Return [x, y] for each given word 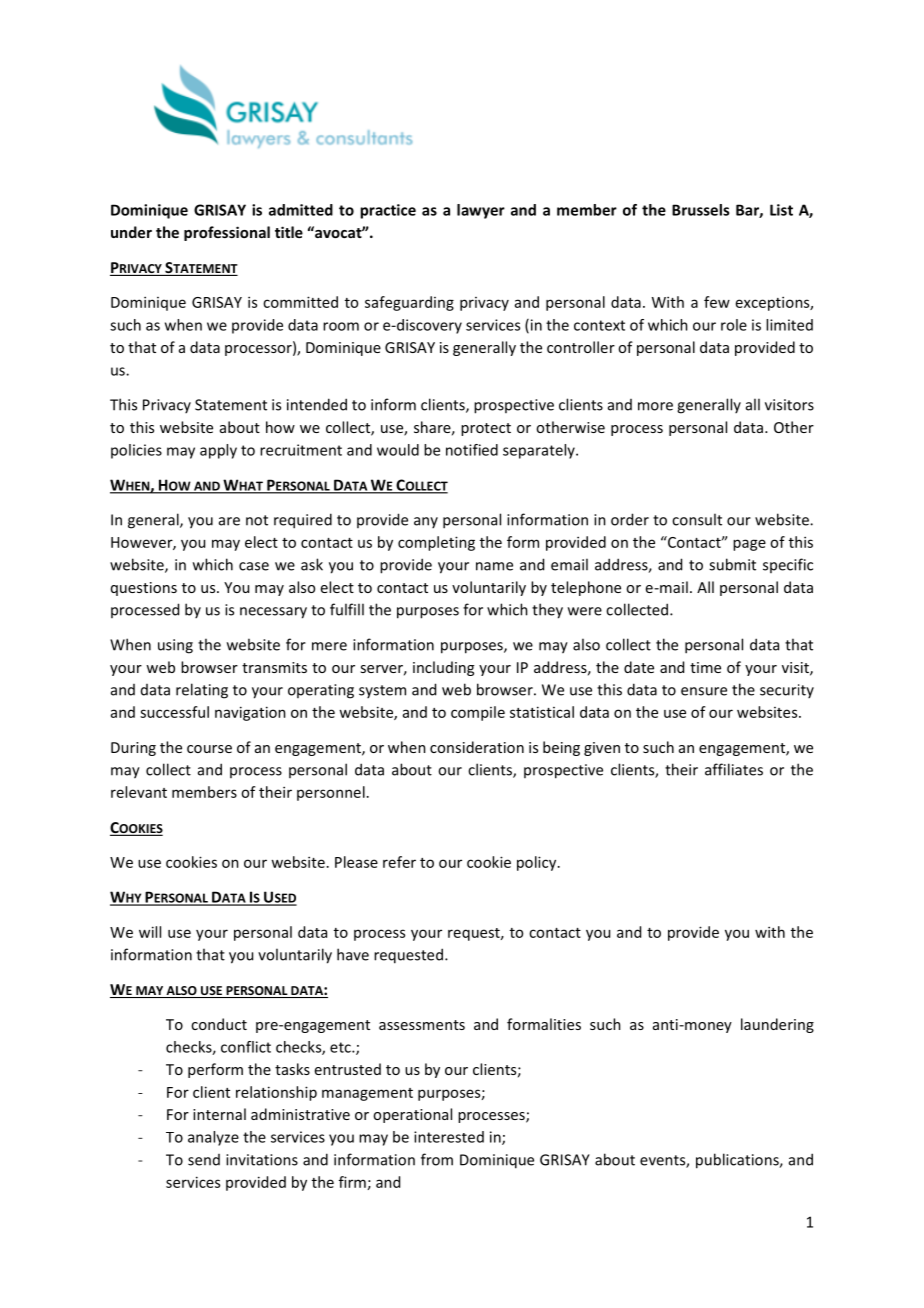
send [204, 1160]
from [437, 1159]
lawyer [481, 211]
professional [227, 233]
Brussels [700, 210]
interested [449, 1137]
